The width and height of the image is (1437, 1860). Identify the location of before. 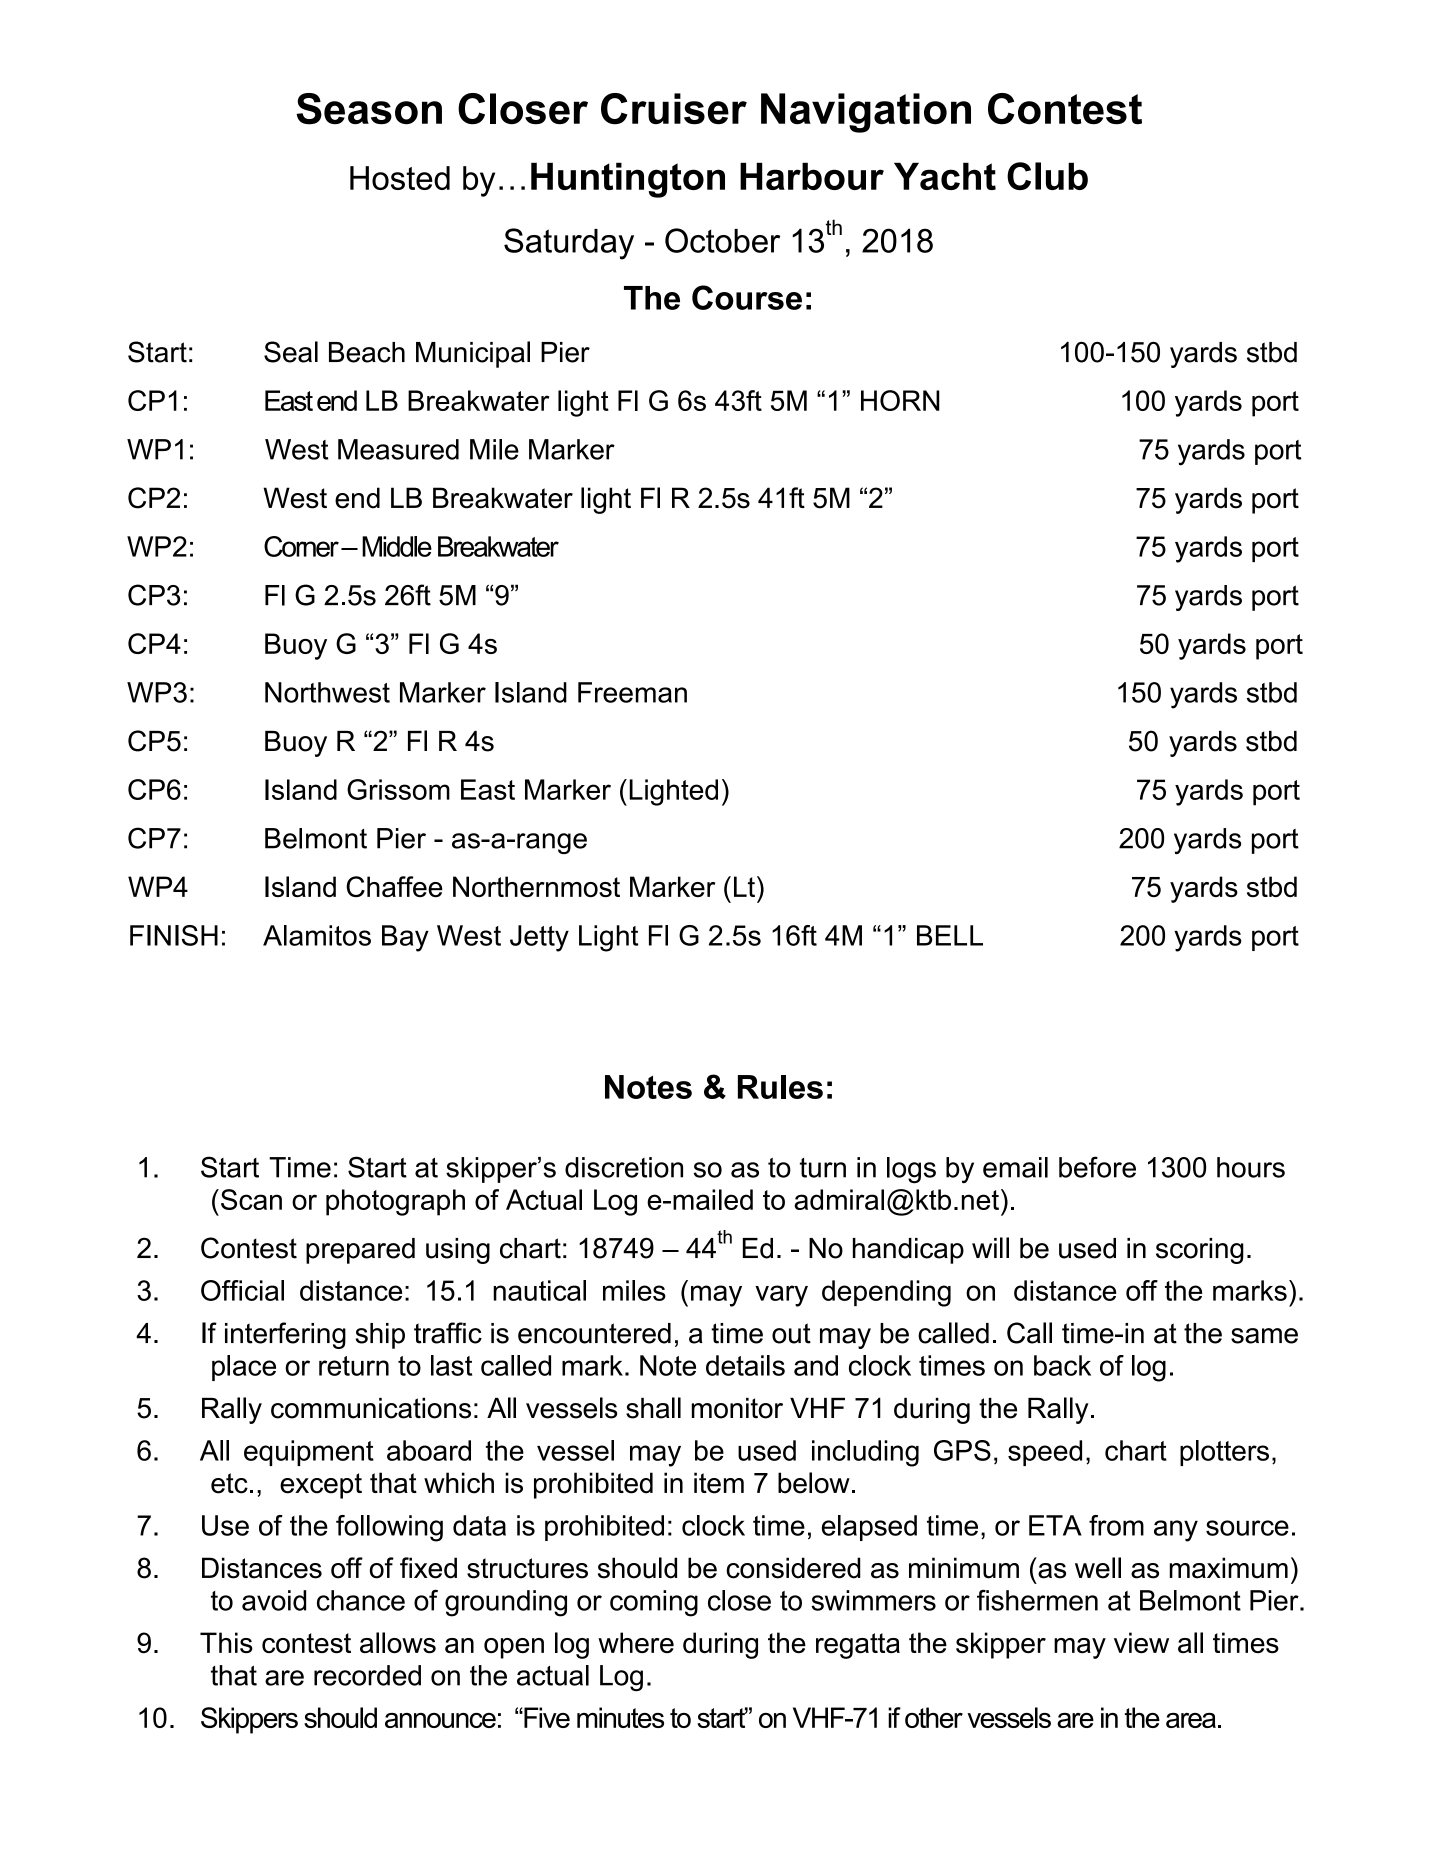
(1097, 1167).
